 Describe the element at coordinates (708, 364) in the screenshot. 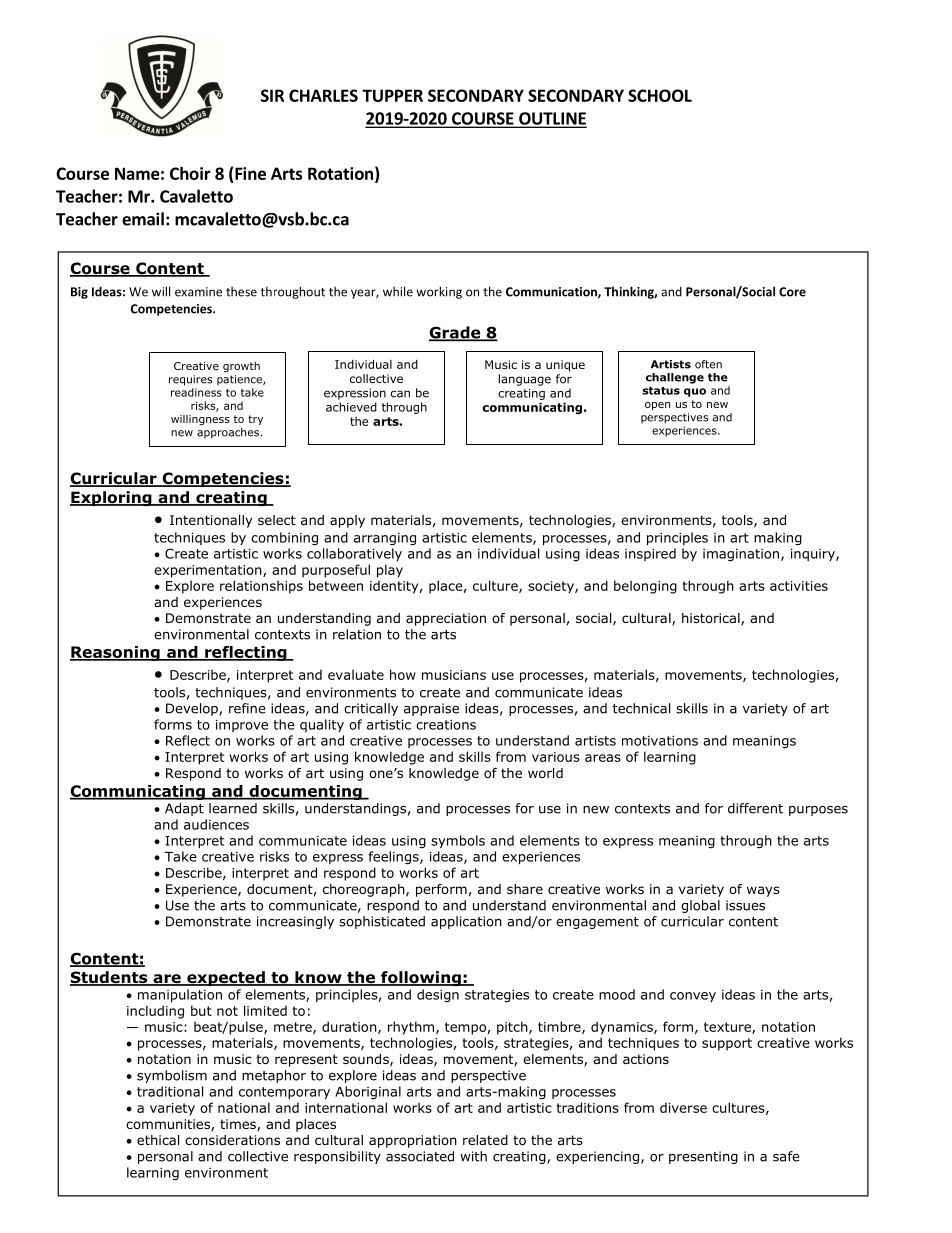

I see `often` at that location.
